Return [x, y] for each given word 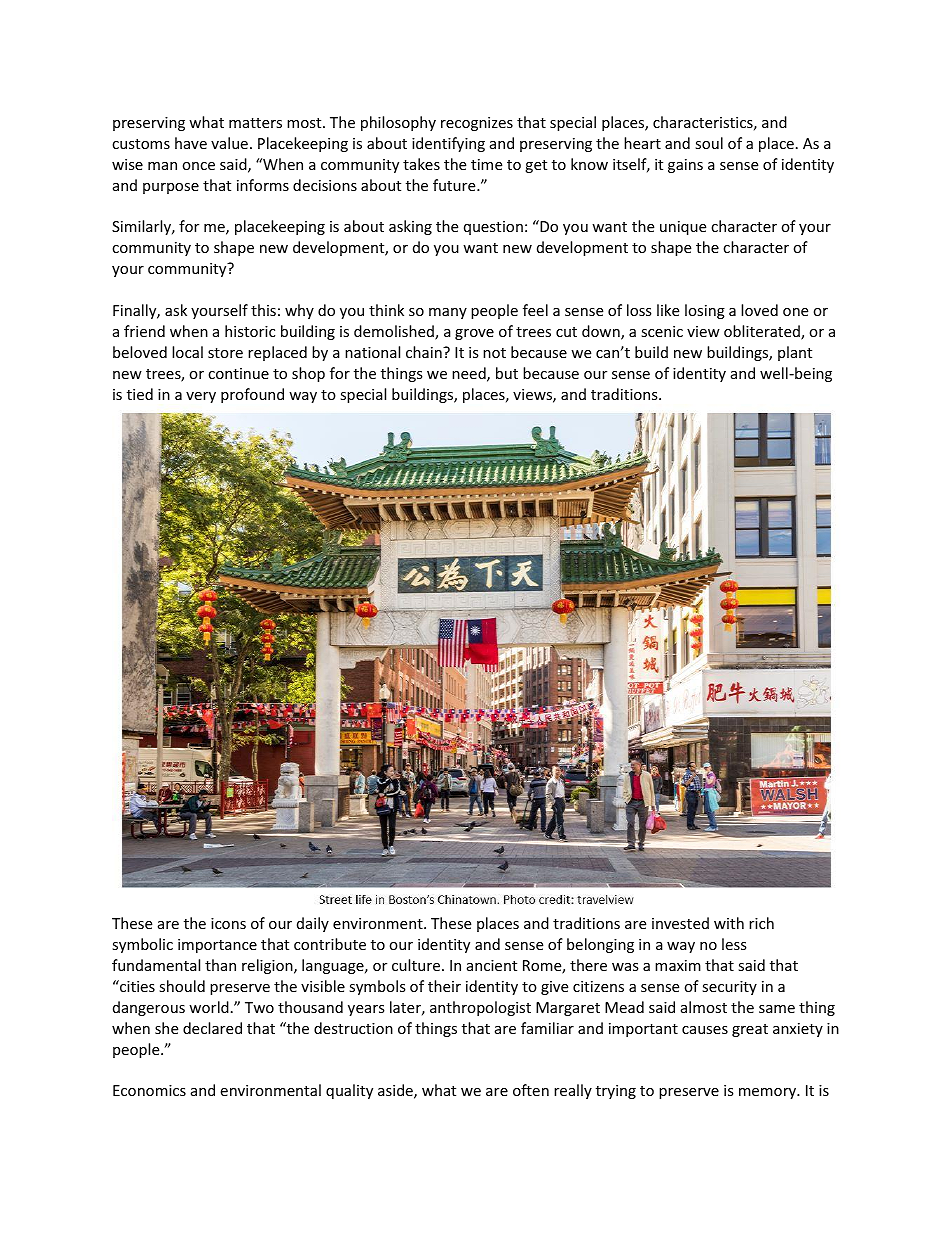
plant [795, 353]
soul [709, 143]
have [191, 143]
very [201, 397]
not [494, 353]
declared [212, 1028]
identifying [448, 144]
